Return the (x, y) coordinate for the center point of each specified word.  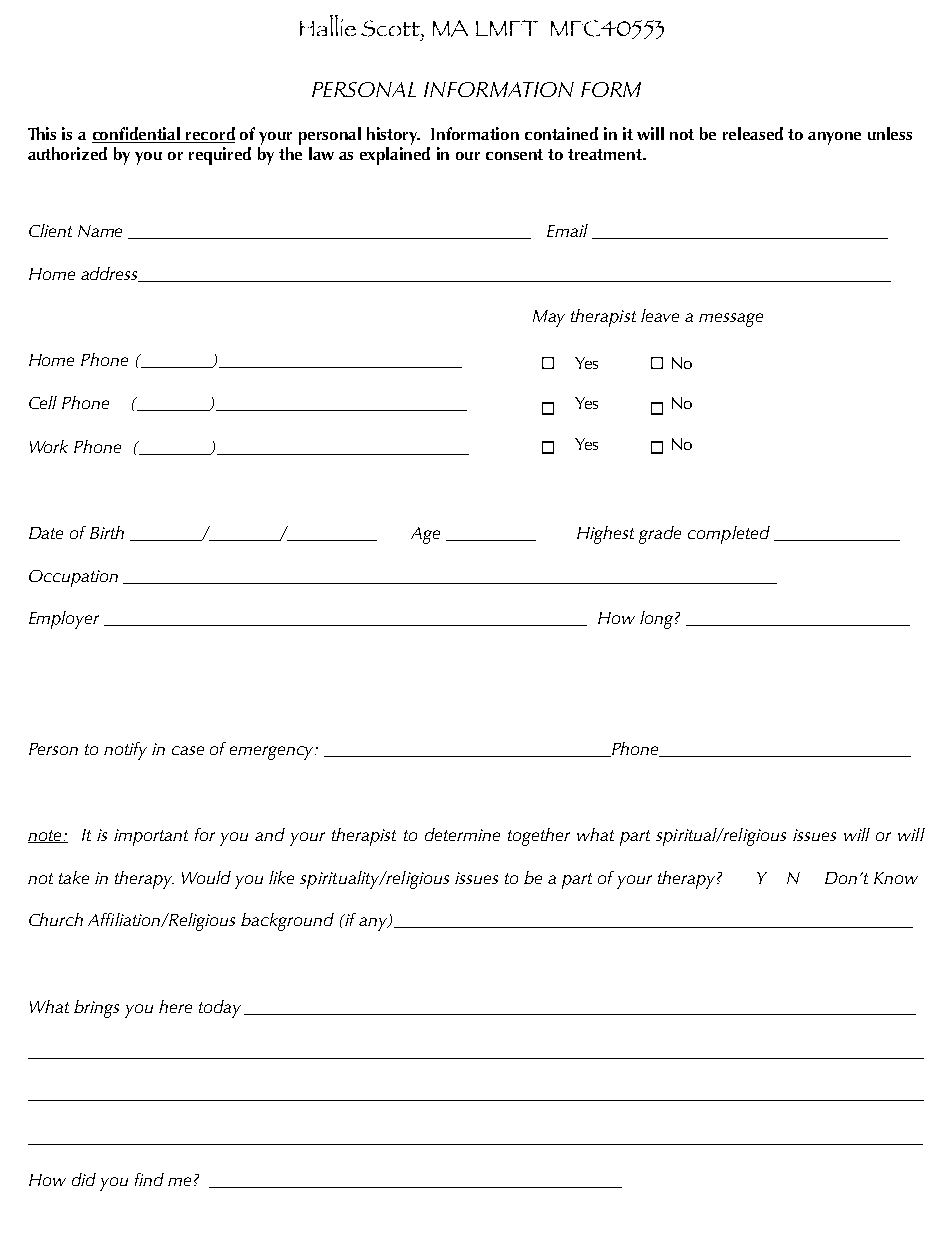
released (753, 133)
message (731, 320)
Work (49, 446)
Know (896, 878)
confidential (137, 135)
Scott (391, 28)
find (149, 1179)
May (549, 318)
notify (125, 751)
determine (462, 834)
